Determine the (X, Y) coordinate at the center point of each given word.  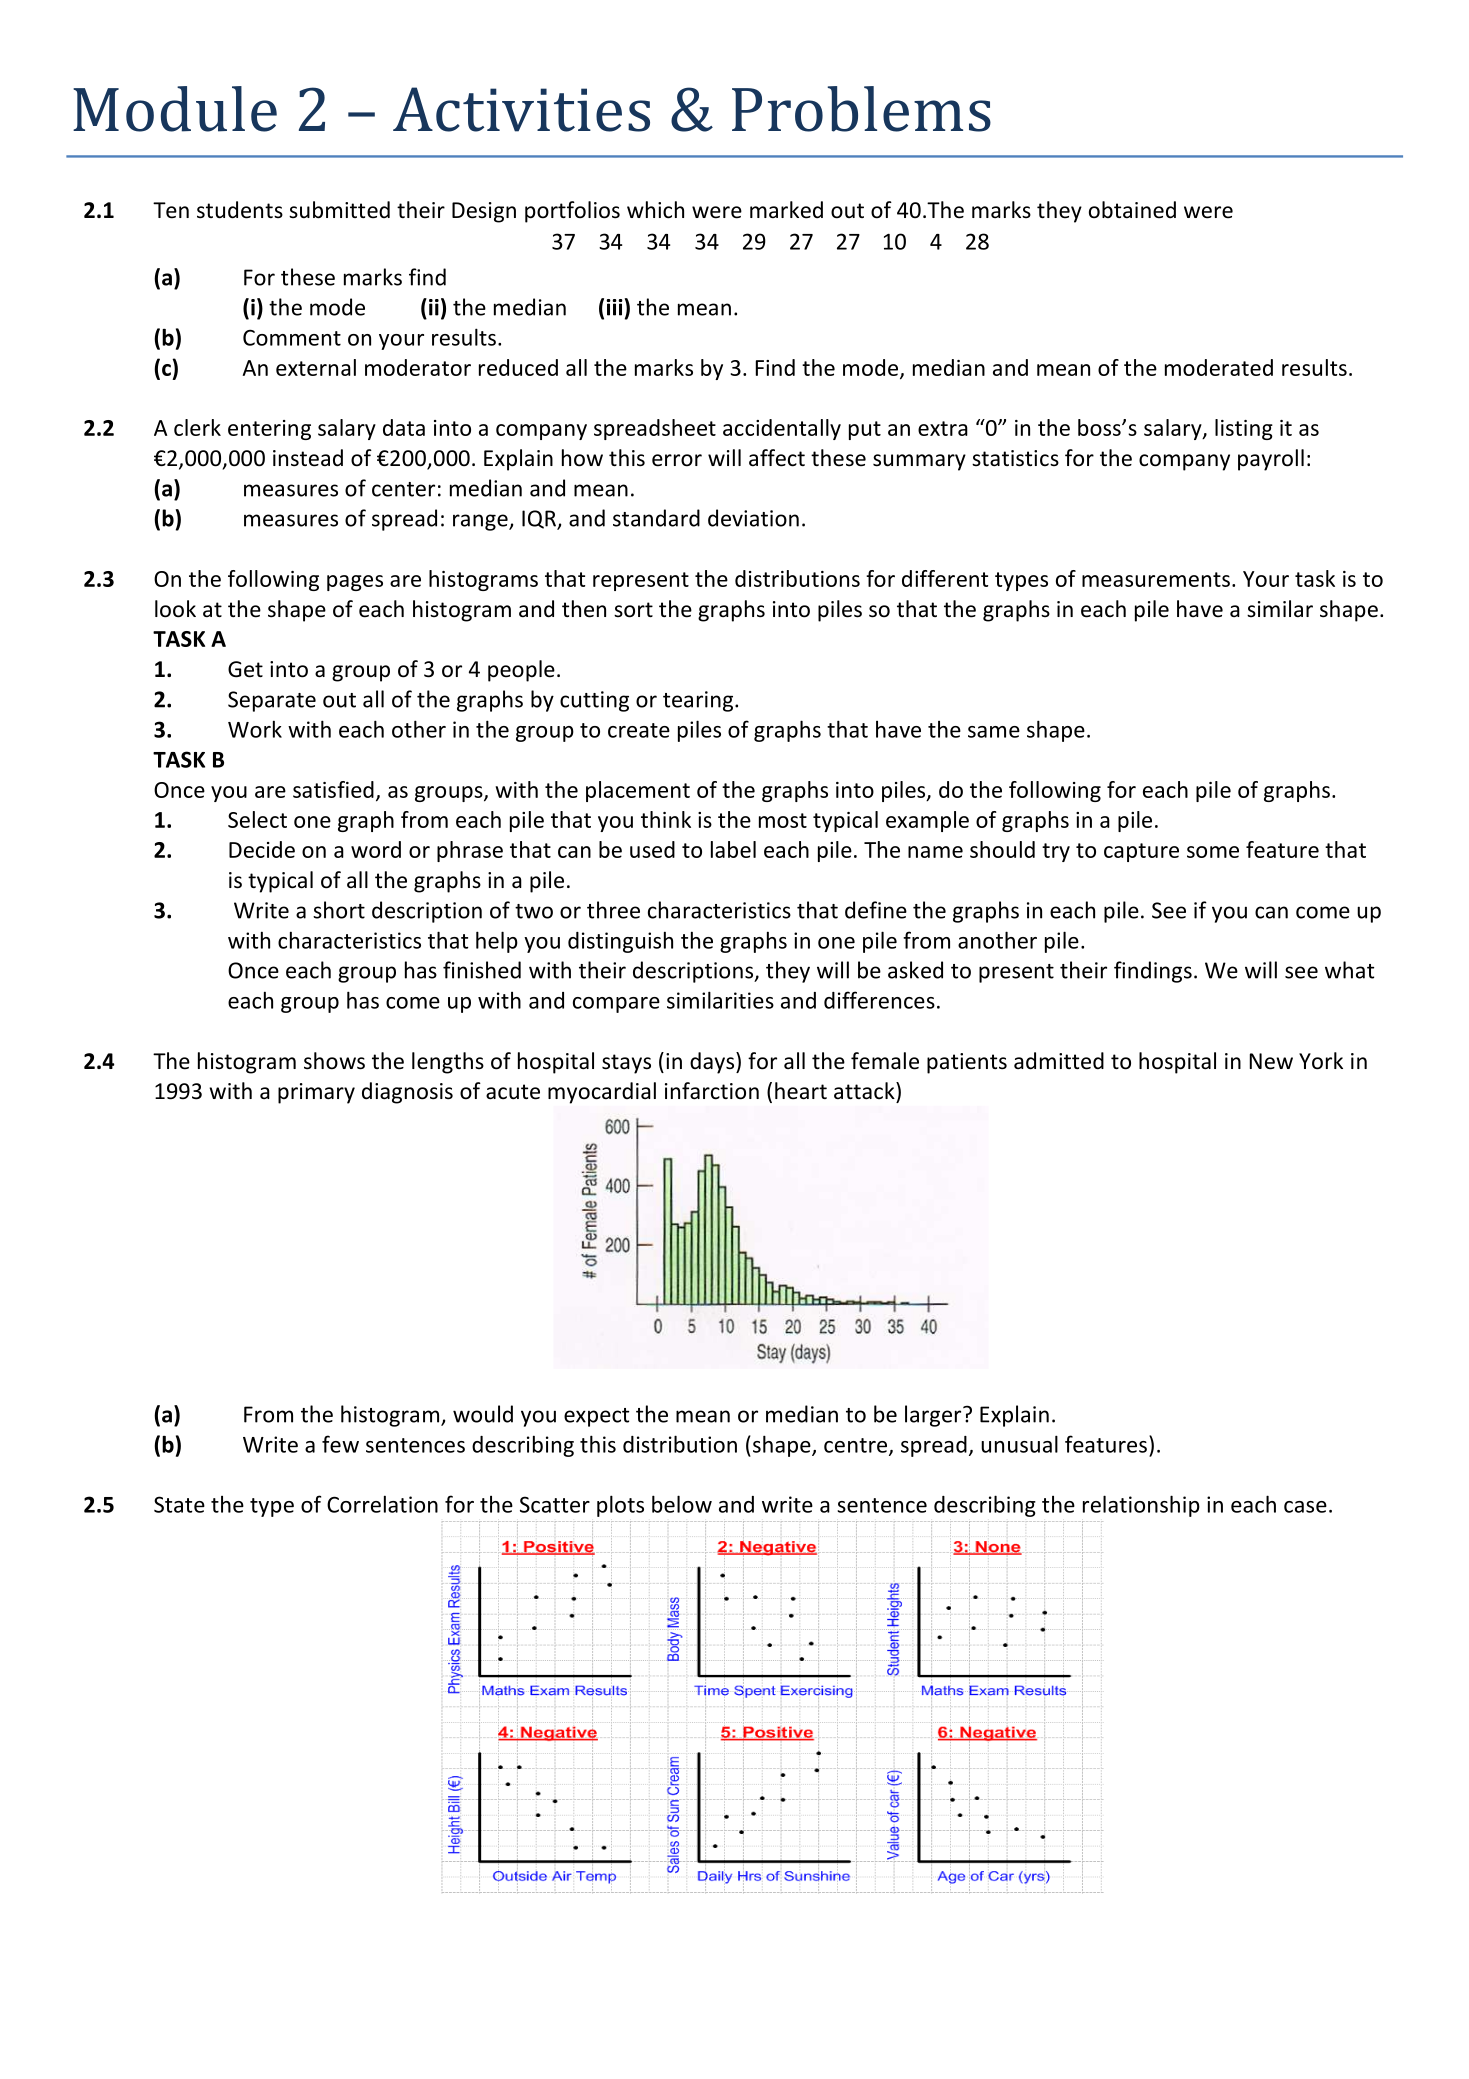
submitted (339, 210)
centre (857, 1446)
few (340, 1444)
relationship (1141, 1506)
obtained (1132, 210)
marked (786, 210)
